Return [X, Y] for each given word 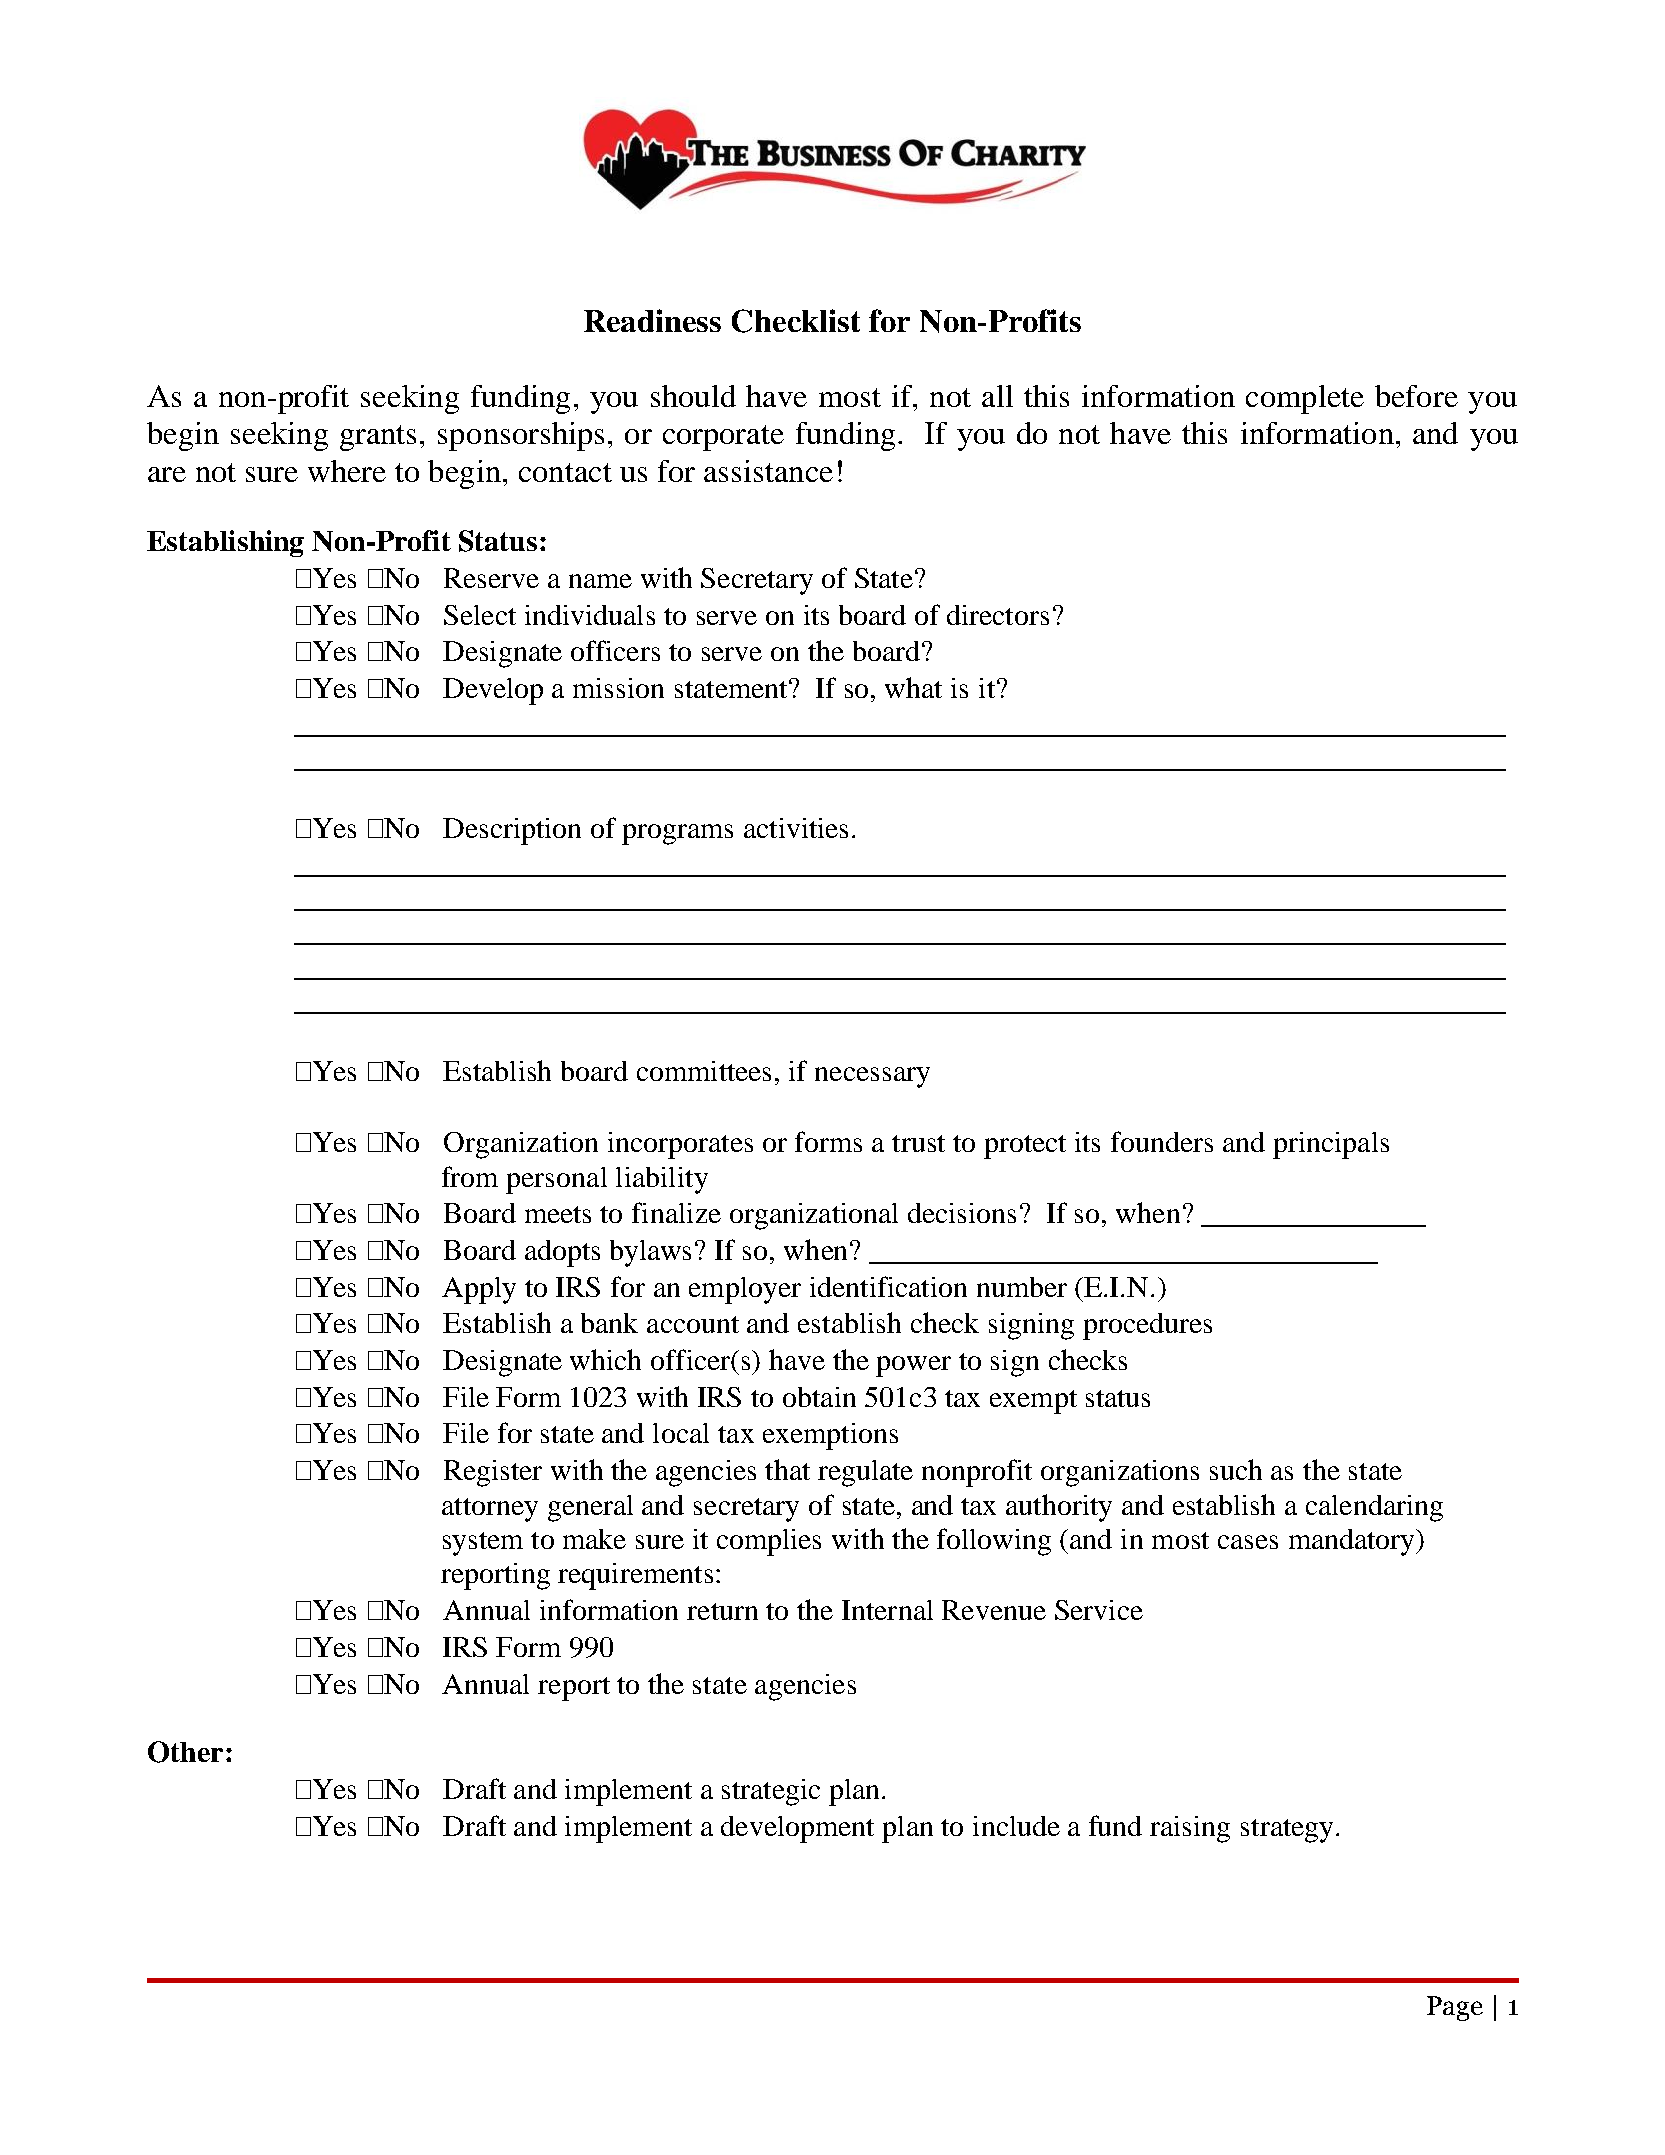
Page [1455, 2008]
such [1236, 1469]
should [693, 396]
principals [1331, 1145]
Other [185, 1752]
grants [378, 438]
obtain [819, 1397]
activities [796, 828]
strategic [771, 1792]
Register [493, 1473]
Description [512, 831]
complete [1305, 399]
